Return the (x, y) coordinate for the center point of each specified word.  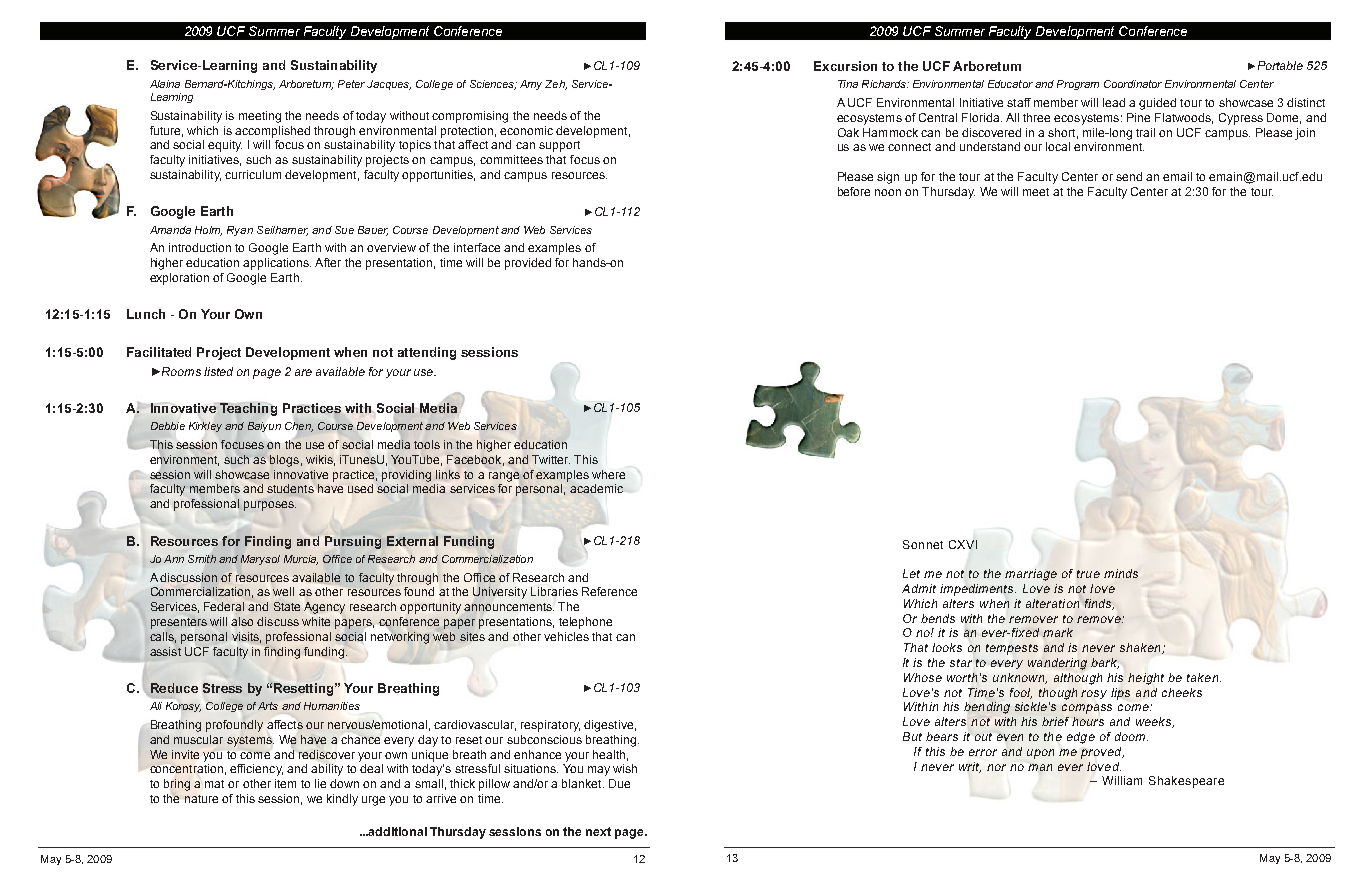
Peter (351, 84)
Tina (848, 84)
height (1146, 679)
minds (1121, 573)
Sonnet (923, 544)
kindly (342, 800)
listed (218, 371)
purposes (270, 506)
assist (165, 651)
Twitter (551, 459)
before (854, 191)
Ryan (240, 231)
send (1129, 176)
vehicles (566, 636)
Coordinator (1133, 84)
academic (596, 488)
